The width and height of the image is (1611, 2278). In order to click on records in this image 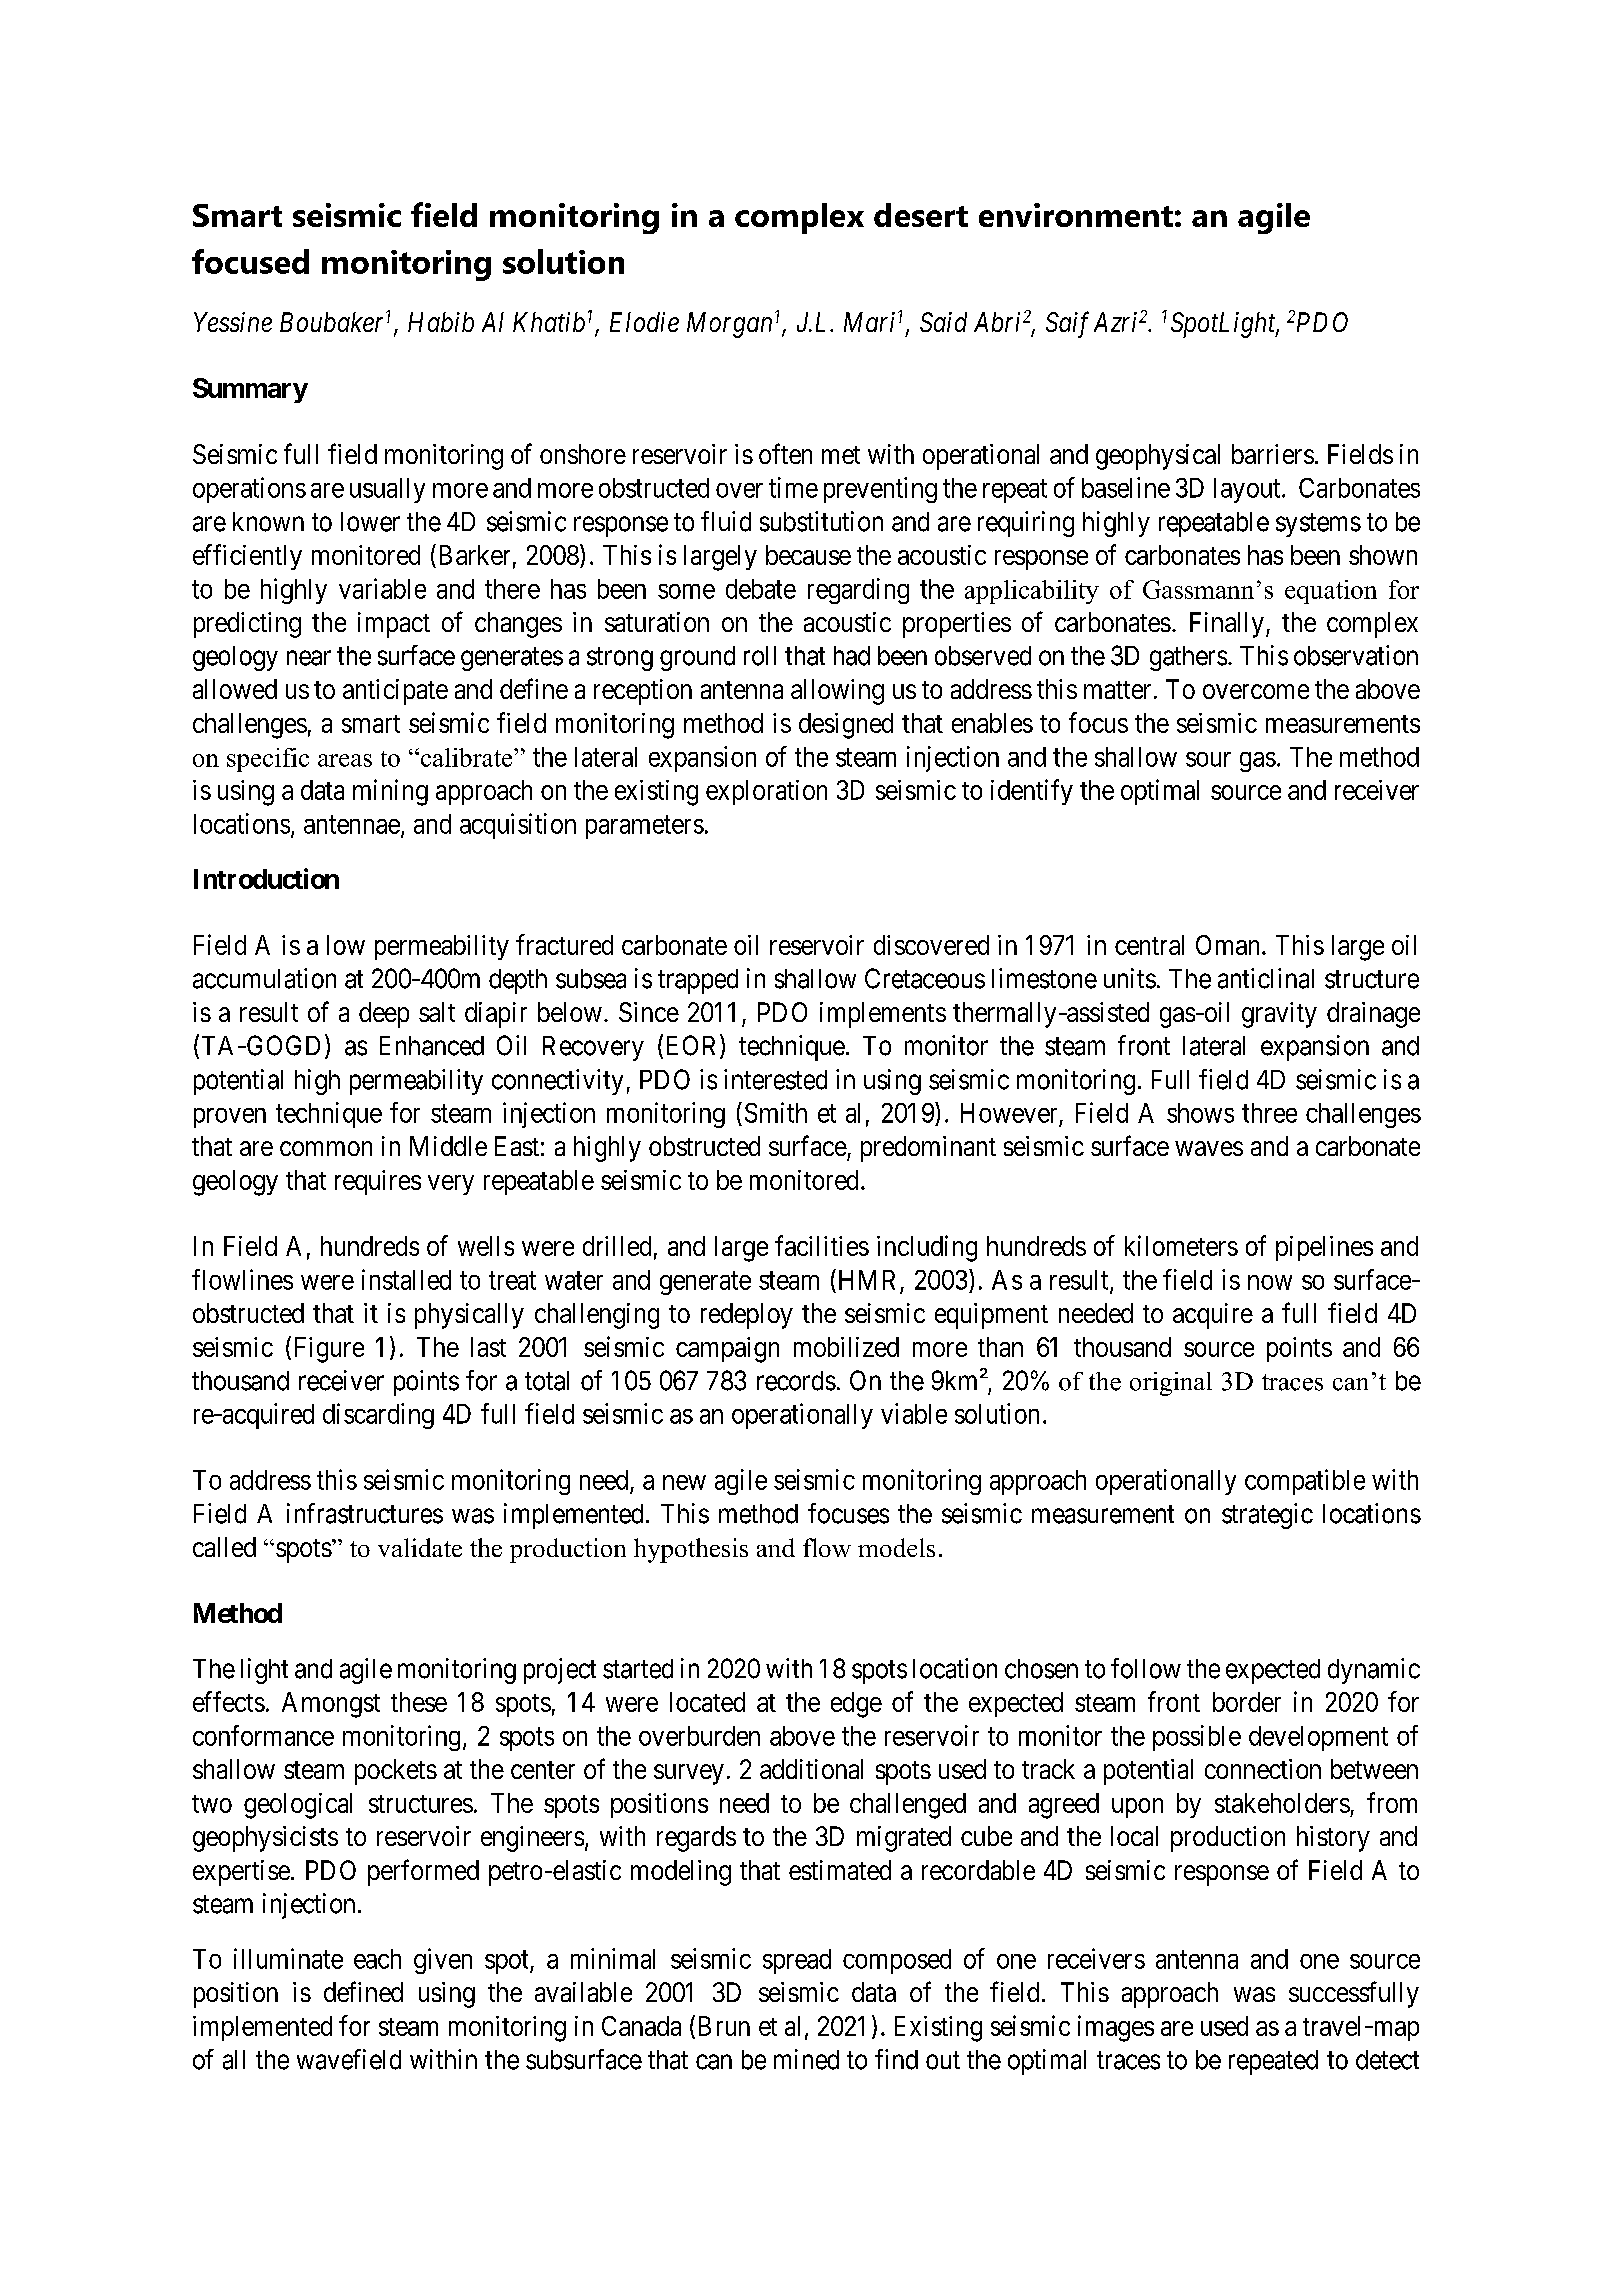, I will do `click(796, 1381)`.
